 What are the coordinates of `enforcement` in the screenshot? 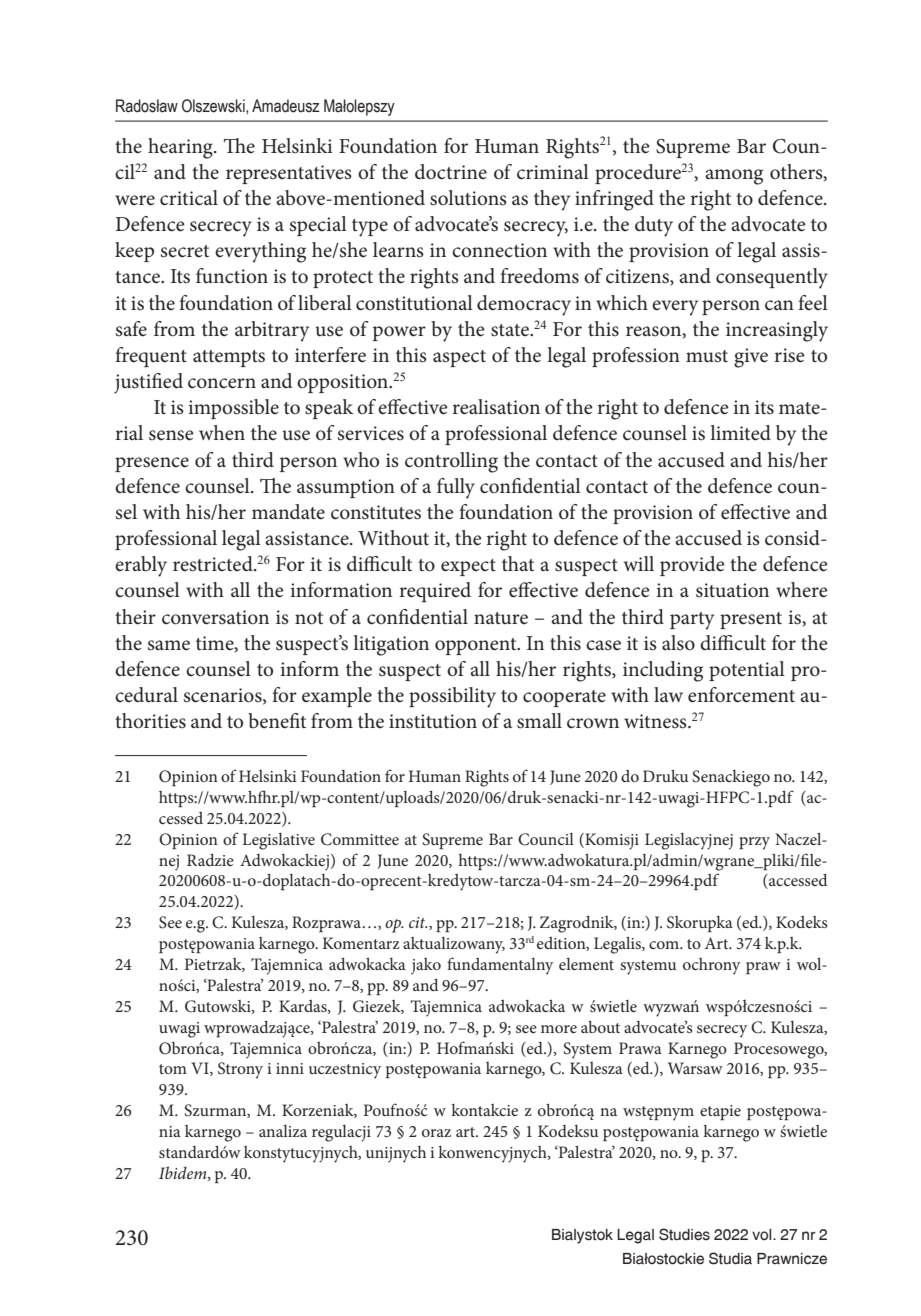 It's located at (741, 695).
